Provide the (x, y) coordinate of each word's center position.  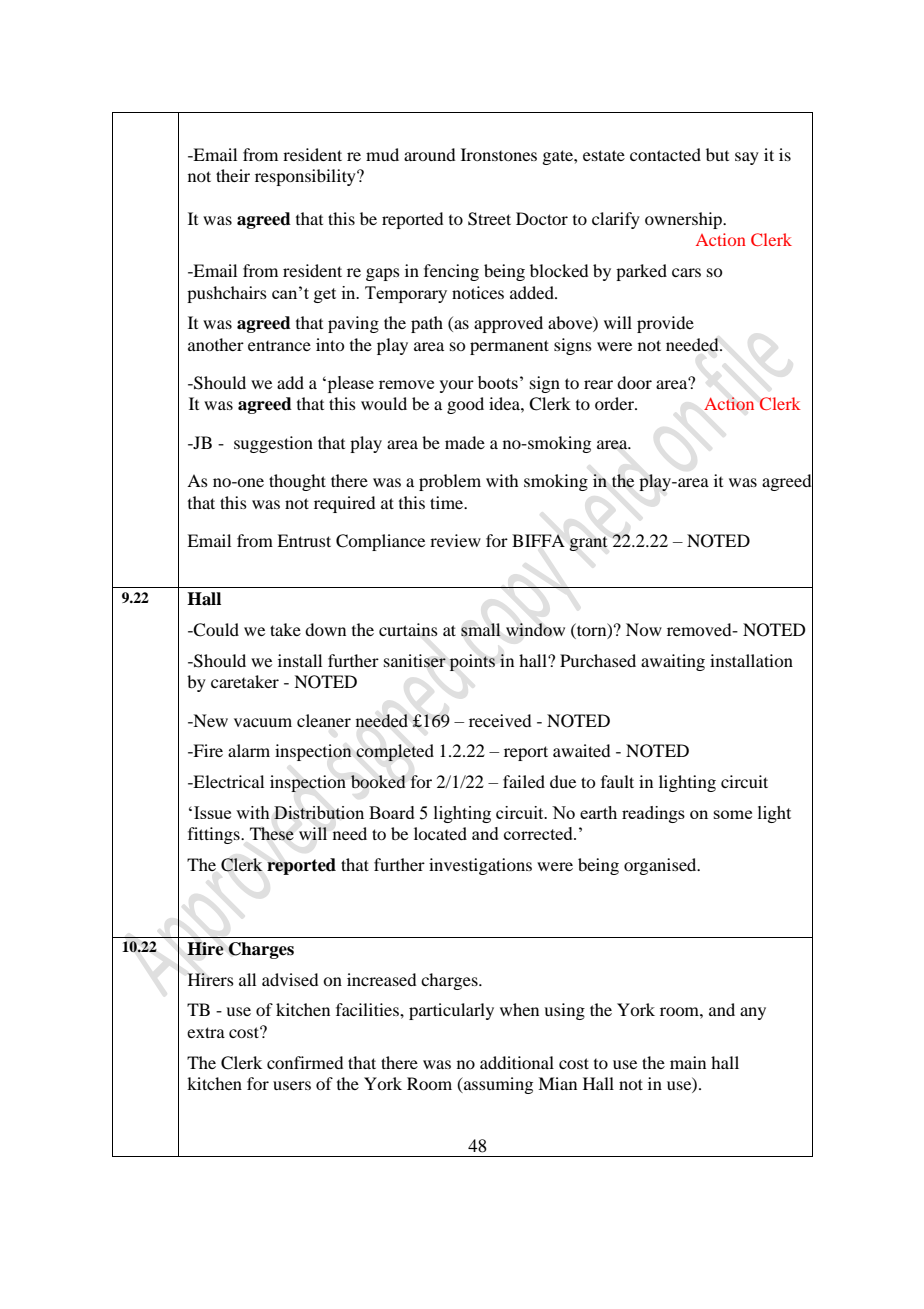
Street (489, 219)
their (233, 175)
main (688, 1062)
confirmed (305, 1062)
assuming (497, 1085)
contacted (665, 154)
